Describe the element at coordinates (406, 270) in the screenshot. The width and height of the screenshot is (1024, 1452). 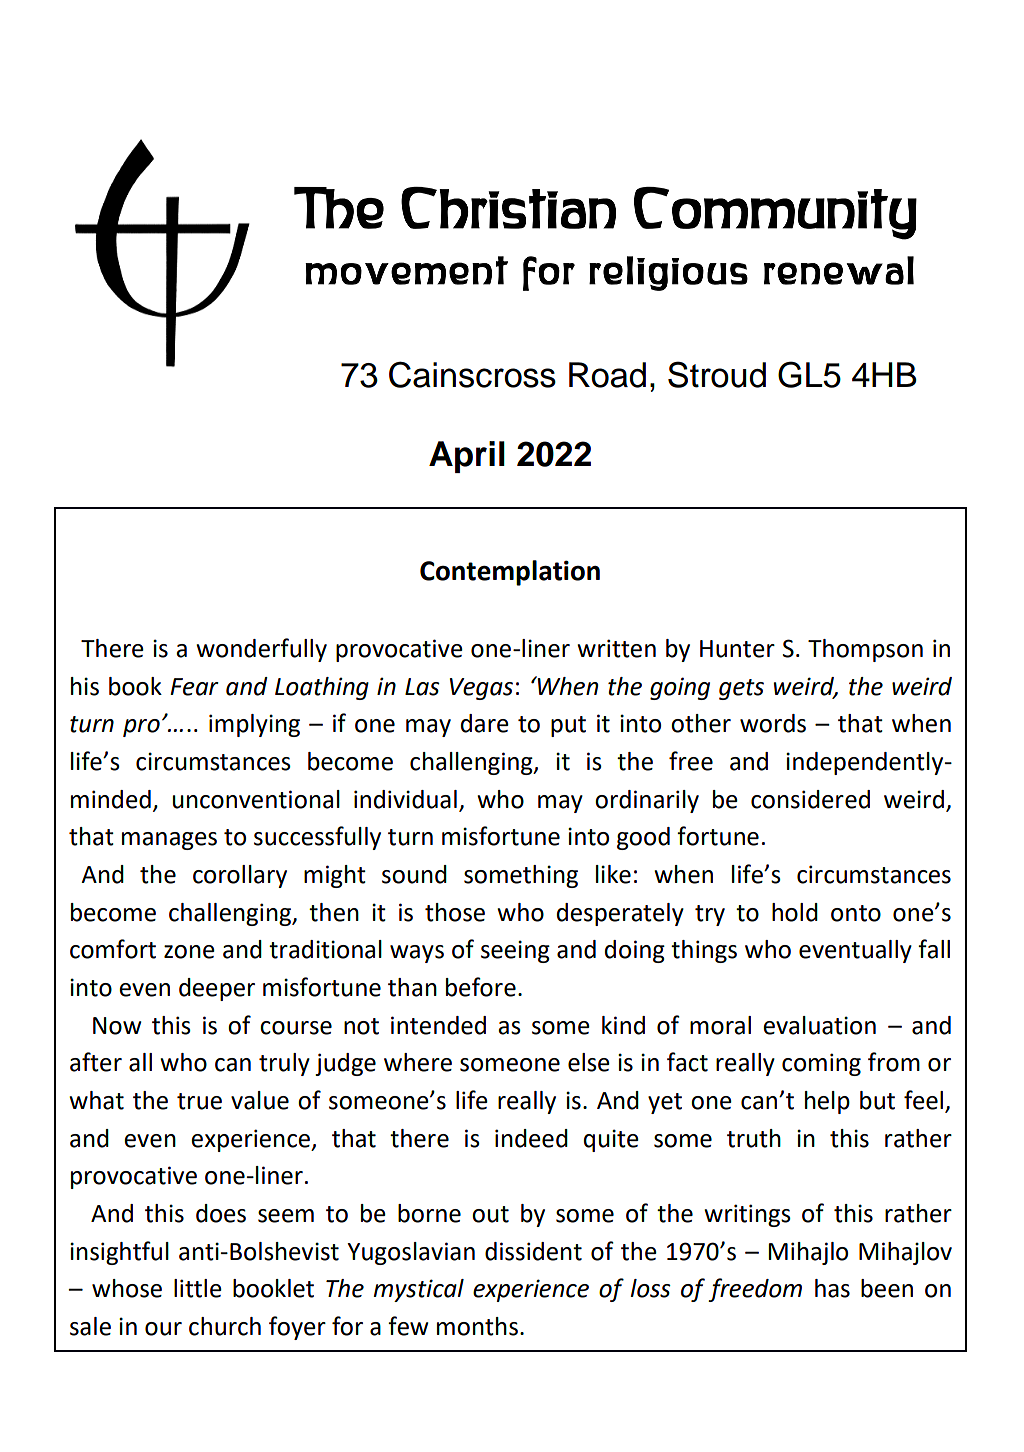
I see `movement` at that location.
